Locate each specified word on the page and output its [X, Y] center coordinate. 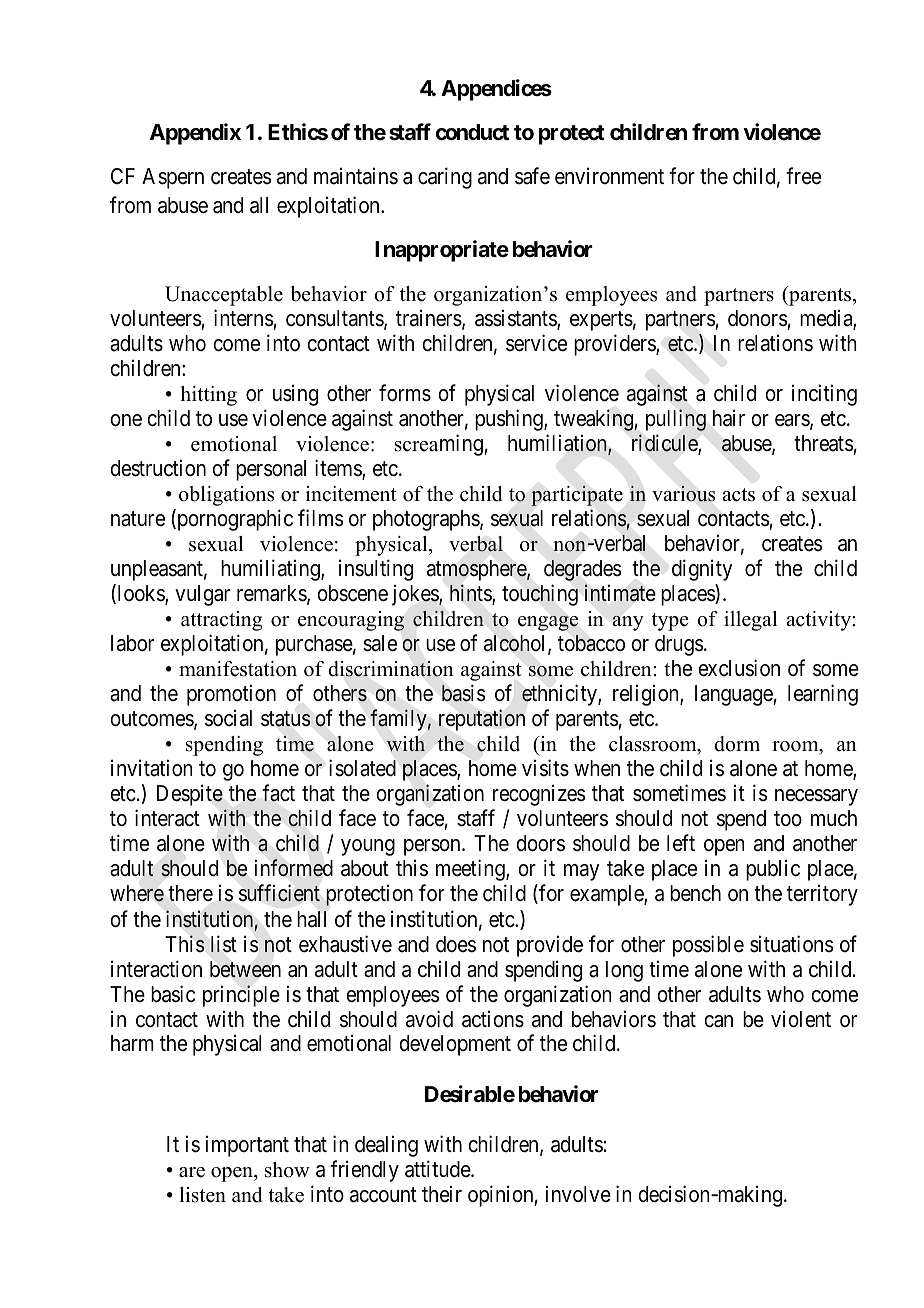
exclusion [739, 668]
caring [445, 178]
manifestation [238, 669]
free [803, 176]
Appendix [195, 134]
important [247, 1146]
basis [464, 693]
